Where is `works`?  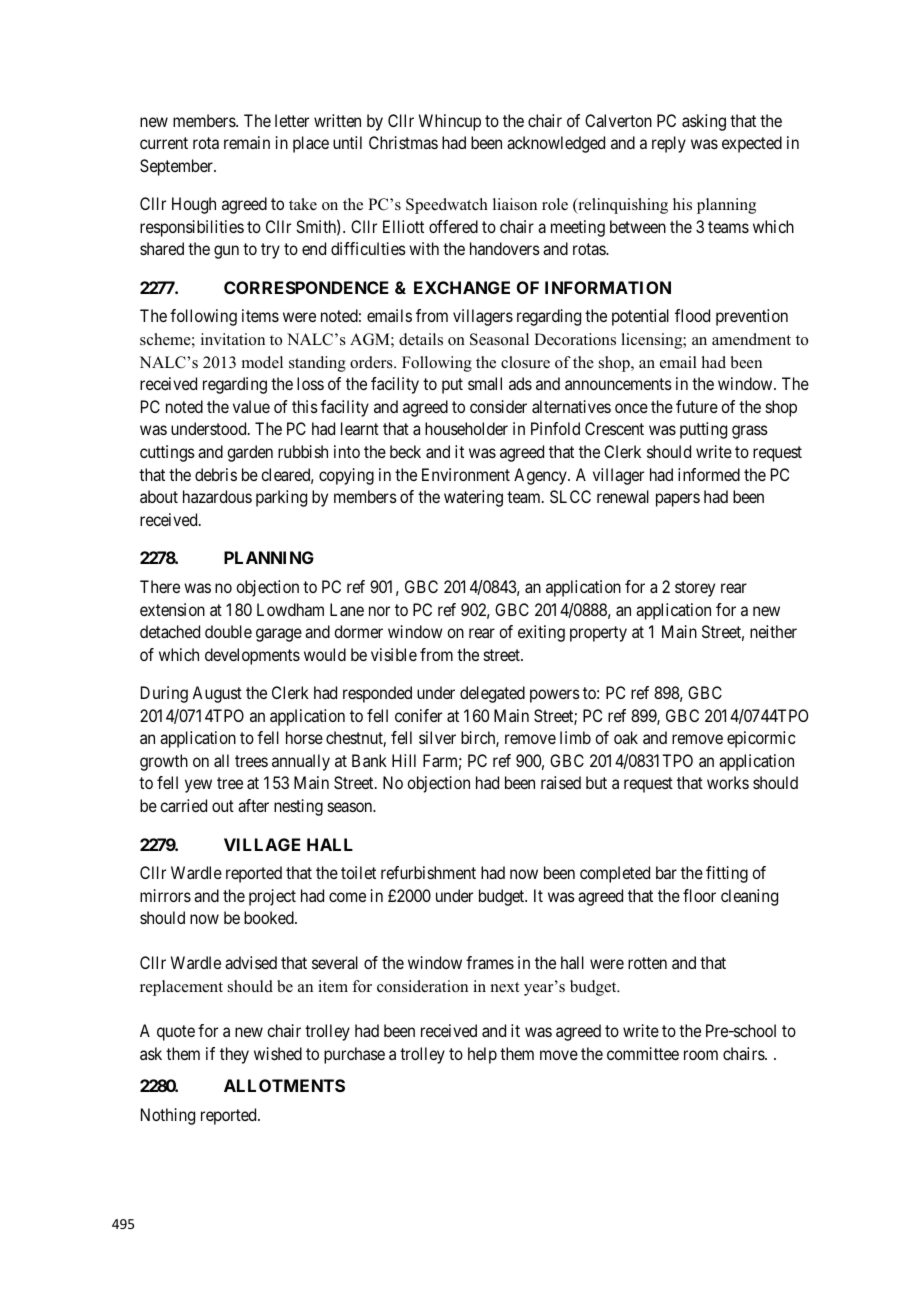 works is located at coordinates (728, 782).
